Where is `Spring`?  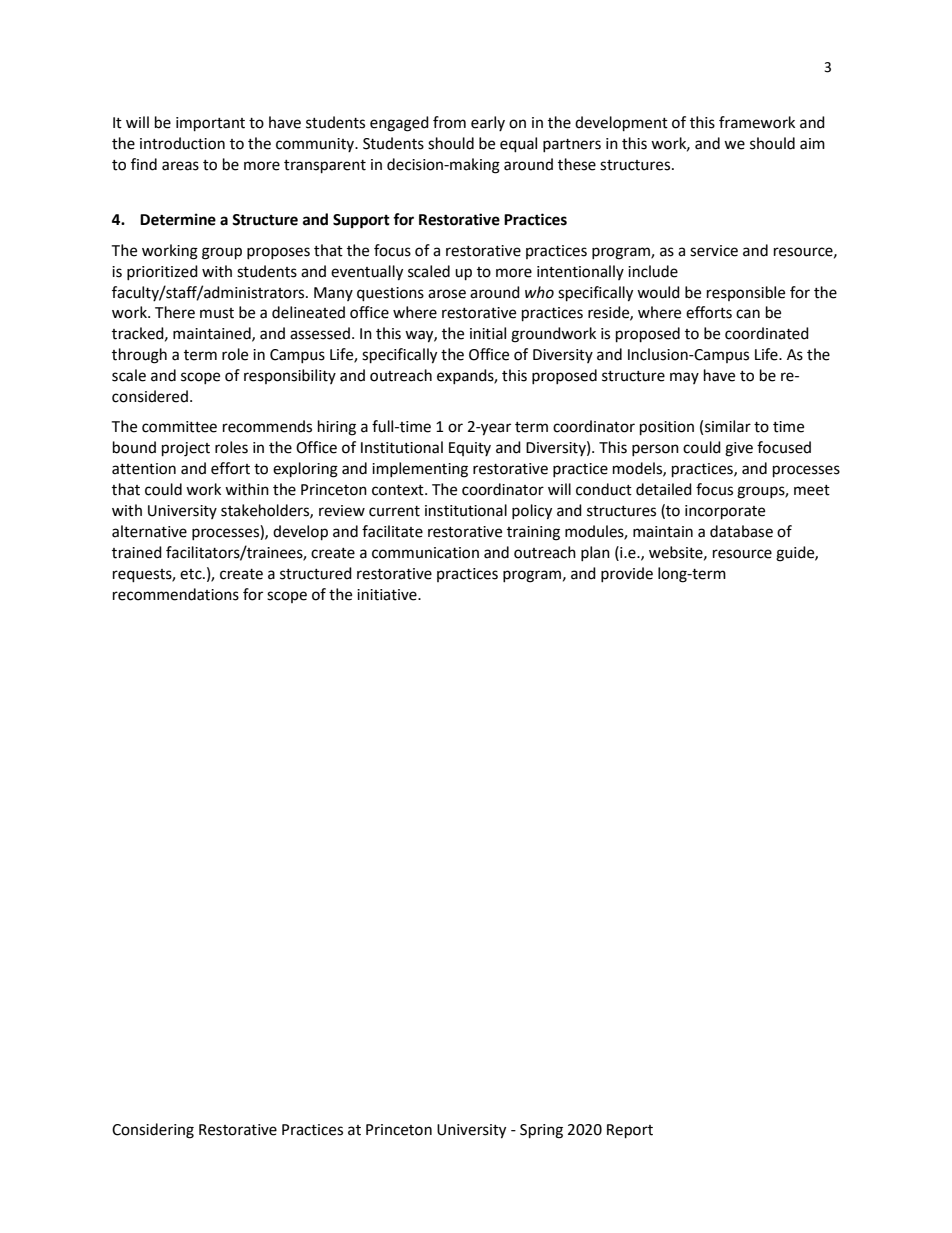
Spring is located at coordinates (541, 1131).
